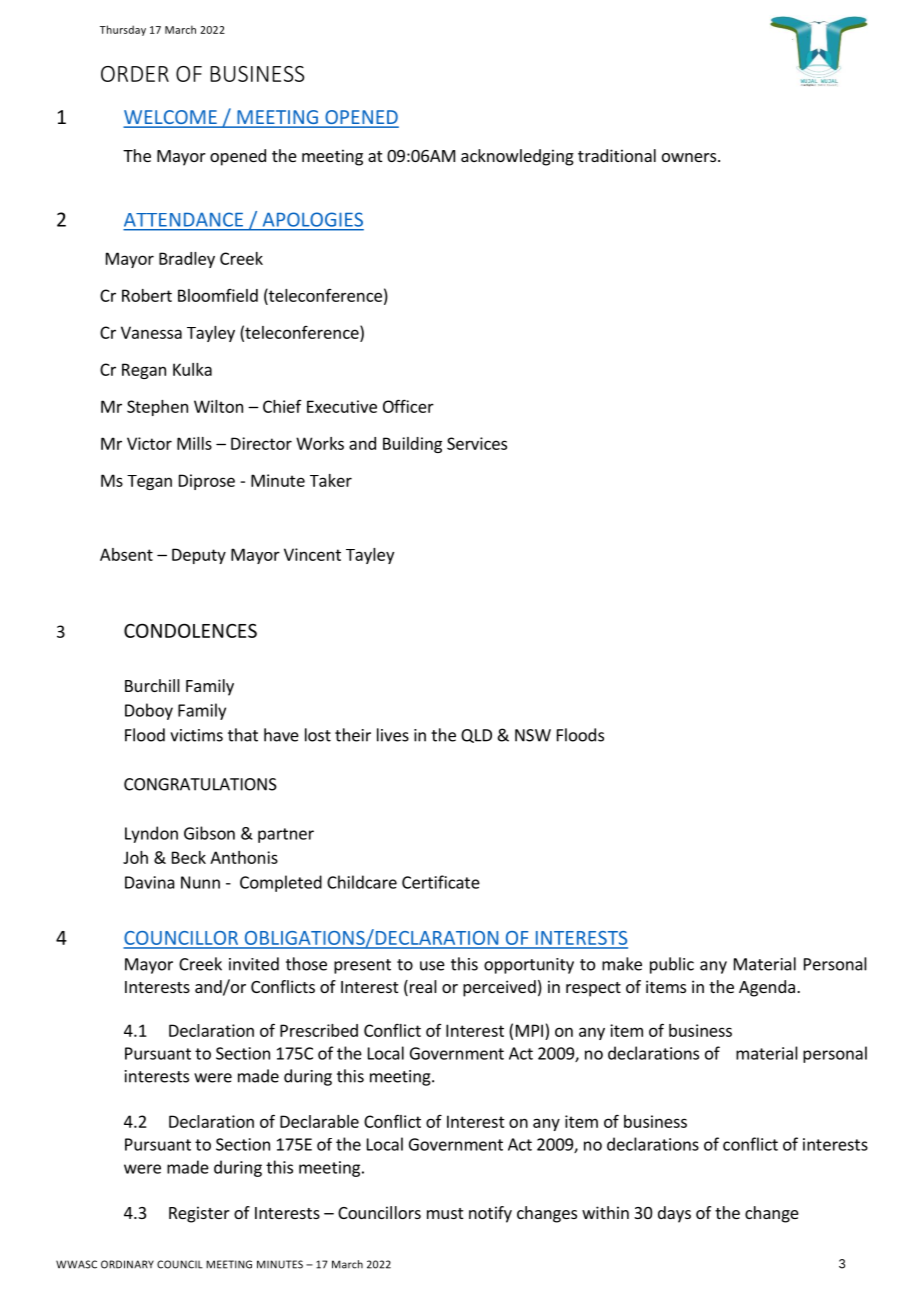 The height and width of the image is (1308, 924). What do you see at coordinates (476, 736) in the image?
I see `QLD` at bounding box center [476, 736].
